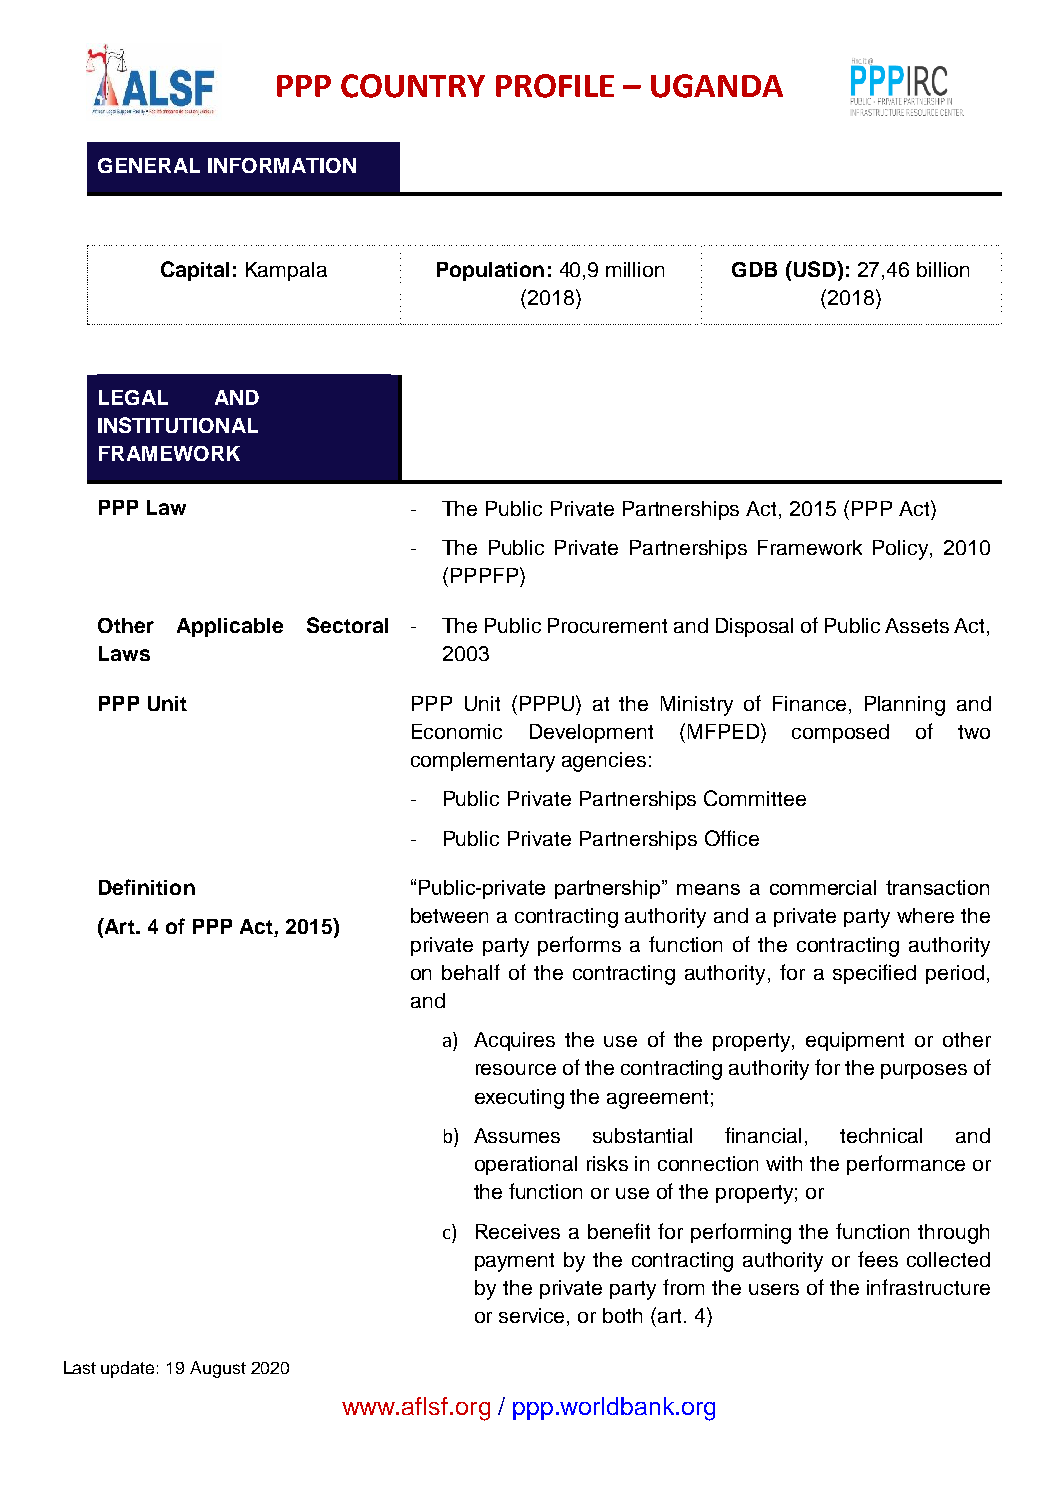 The width and height of the page is (1059, 1498). I want to click on composed, so click(840, 733).
